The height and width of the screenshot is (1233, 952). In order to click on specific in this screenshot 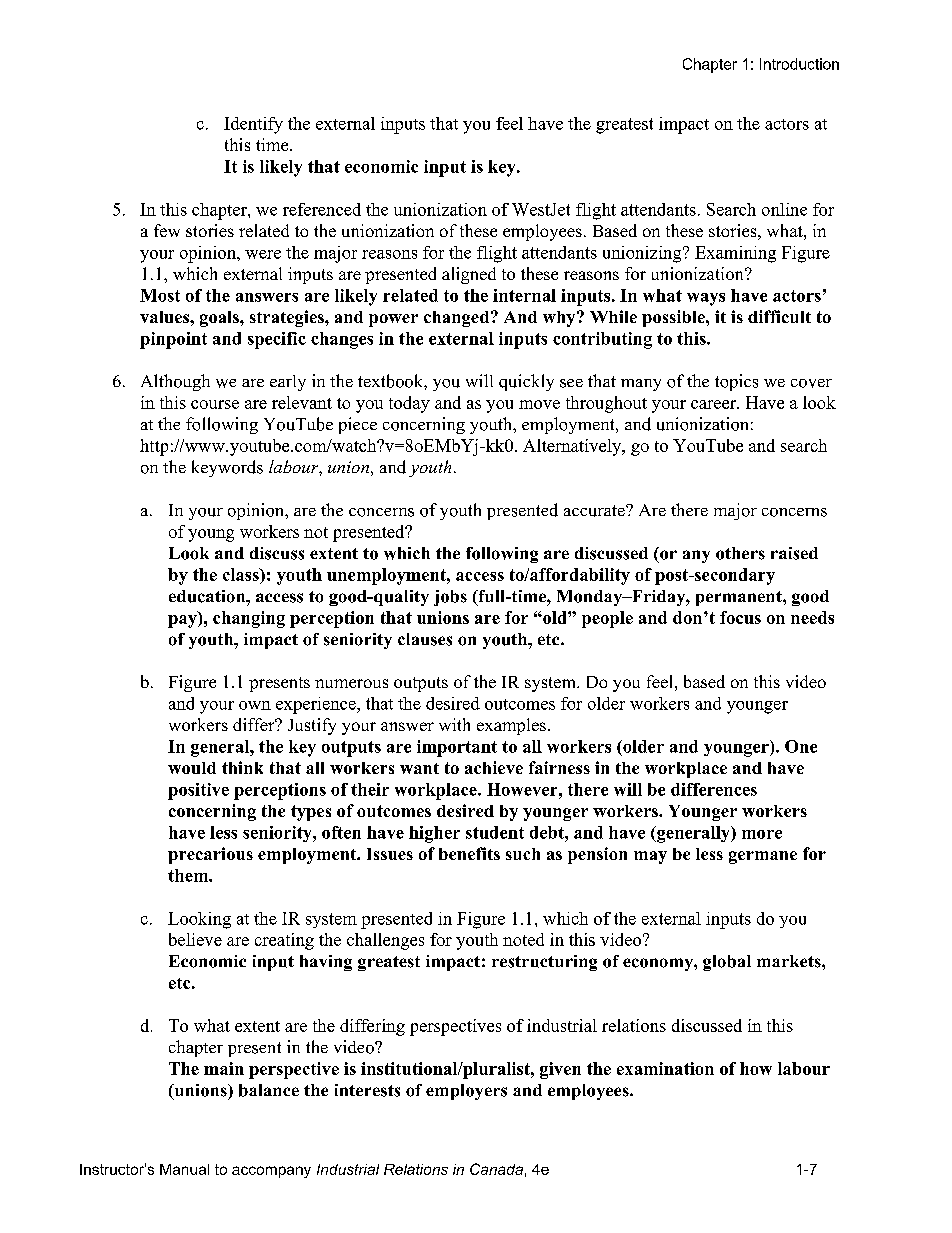, I will do `click(277, 340)`.
